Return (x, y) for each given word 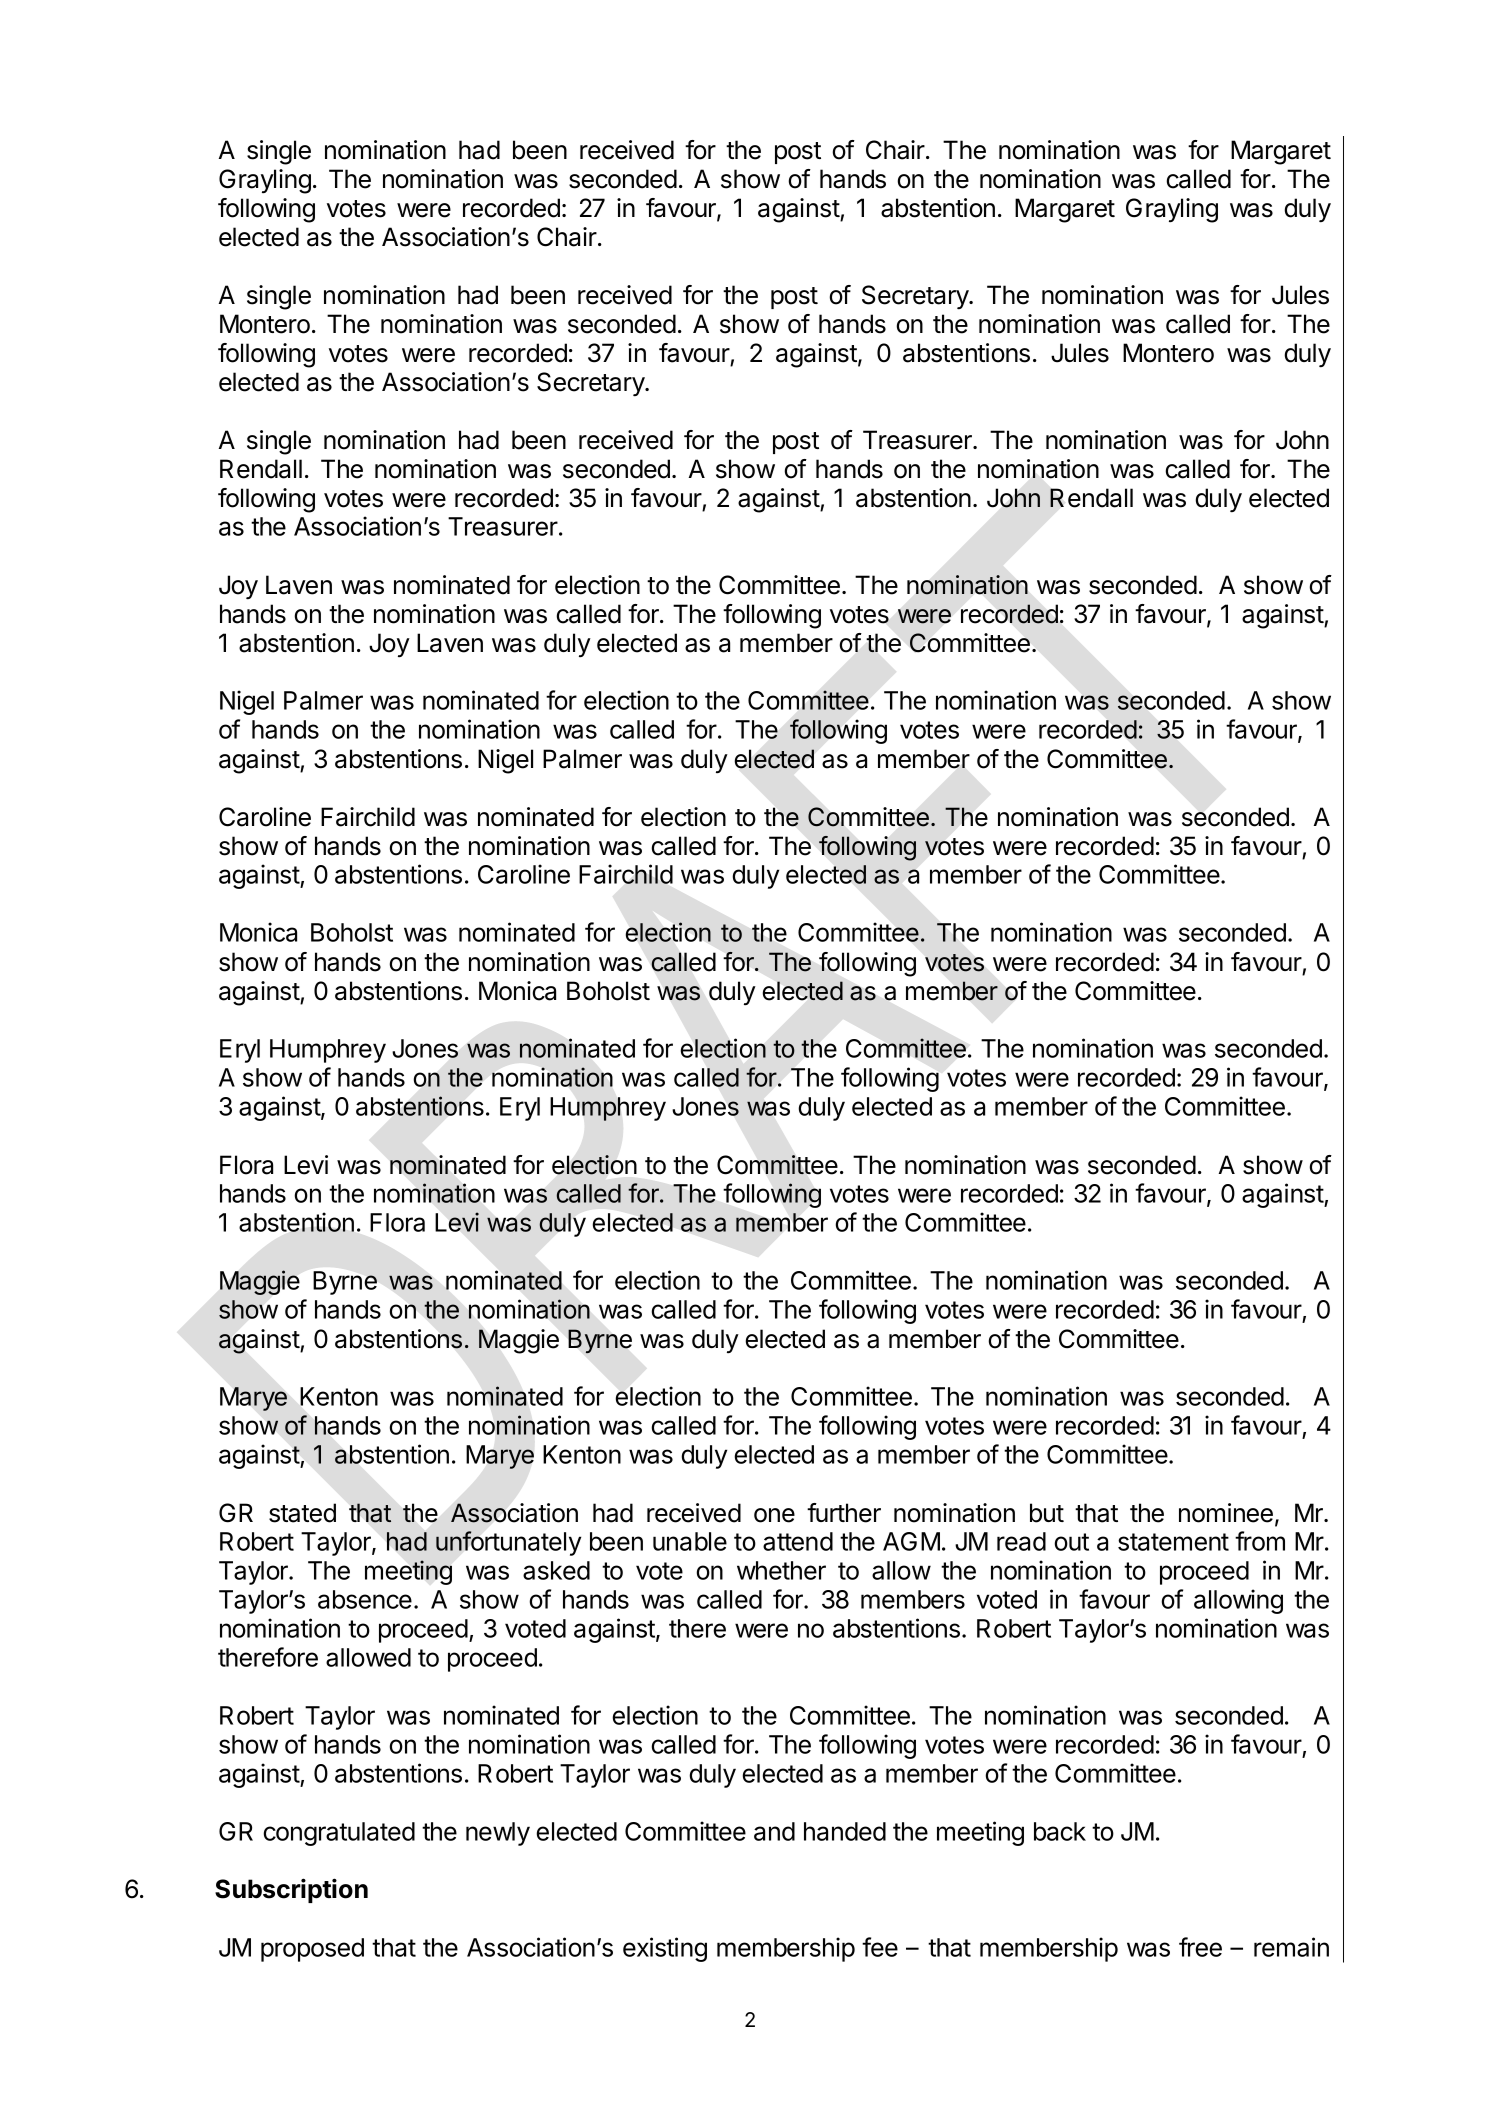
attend (798, 1541)
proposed (312, 1950)
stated (302, 1513)
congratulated (339, 1834)
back (1060, 1831)
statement (1173, 1542)
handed (845, 1831)
